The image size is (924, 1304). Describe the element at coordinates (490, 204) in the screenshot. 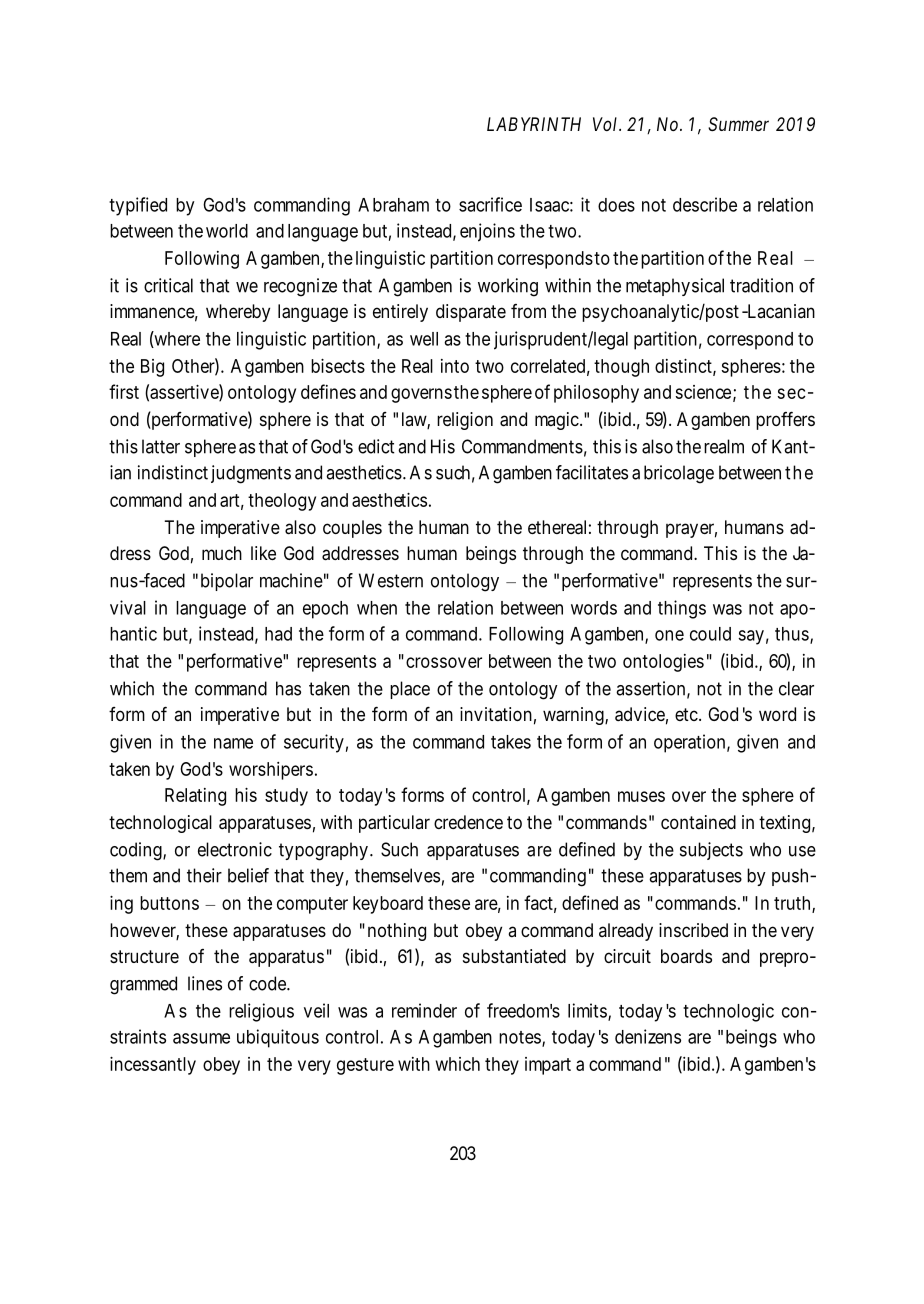

I see `sacrifice` at that location.
